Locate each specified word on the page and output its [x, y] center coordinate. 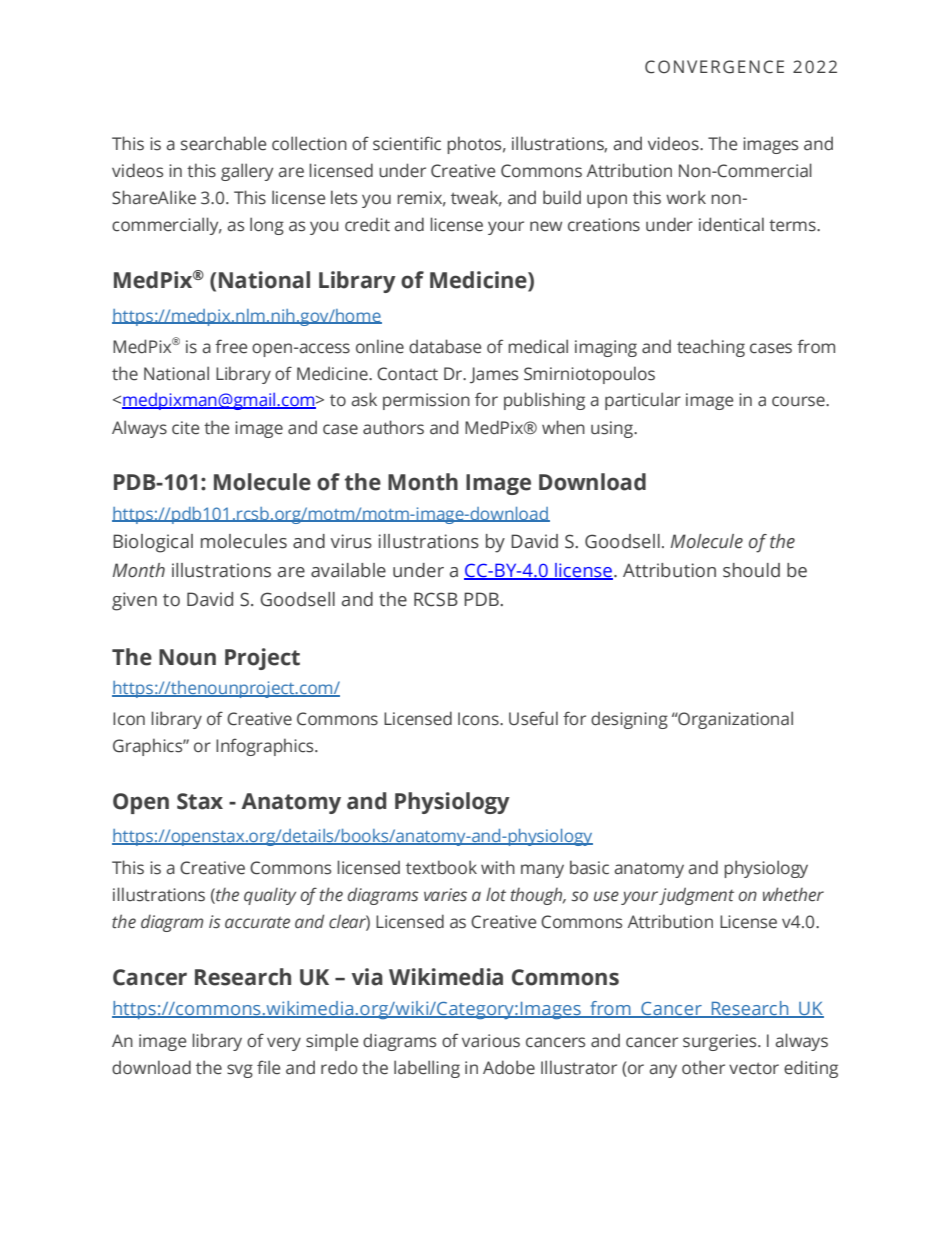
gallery [247, 172]
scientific [407, 143]
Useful [533, 718]
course [799, 401]
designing [629, 720]
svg [240, 1071]
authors [393, 427]
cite [185, 428]
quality [270, 896]
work [686, 197]
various [491, 1041]
